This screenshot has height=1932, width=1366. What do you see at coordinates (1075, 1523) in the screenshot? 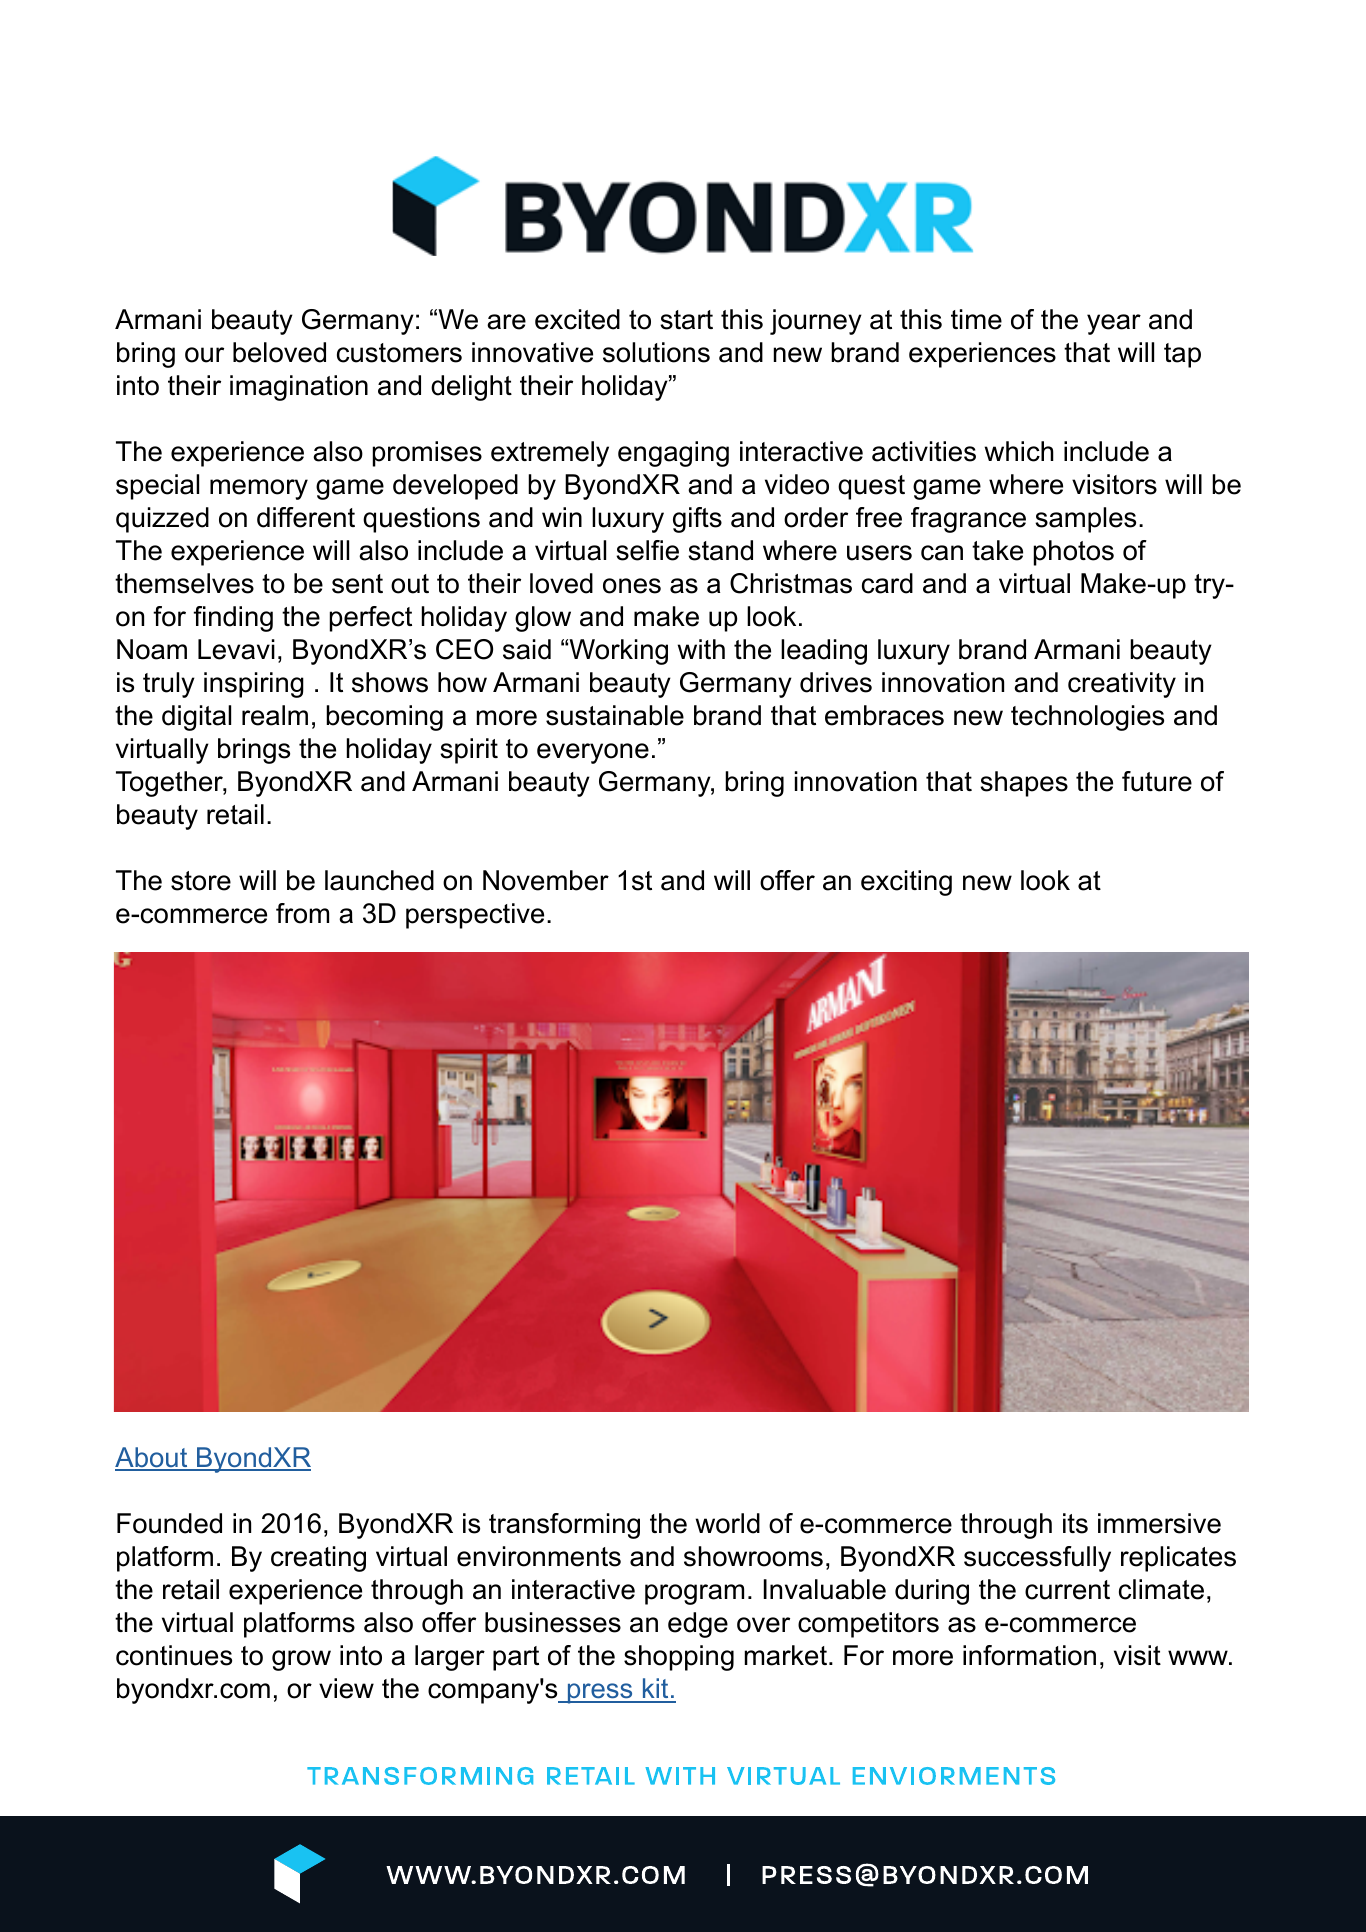
I see `its` at bounding box center [1075, 1523].
